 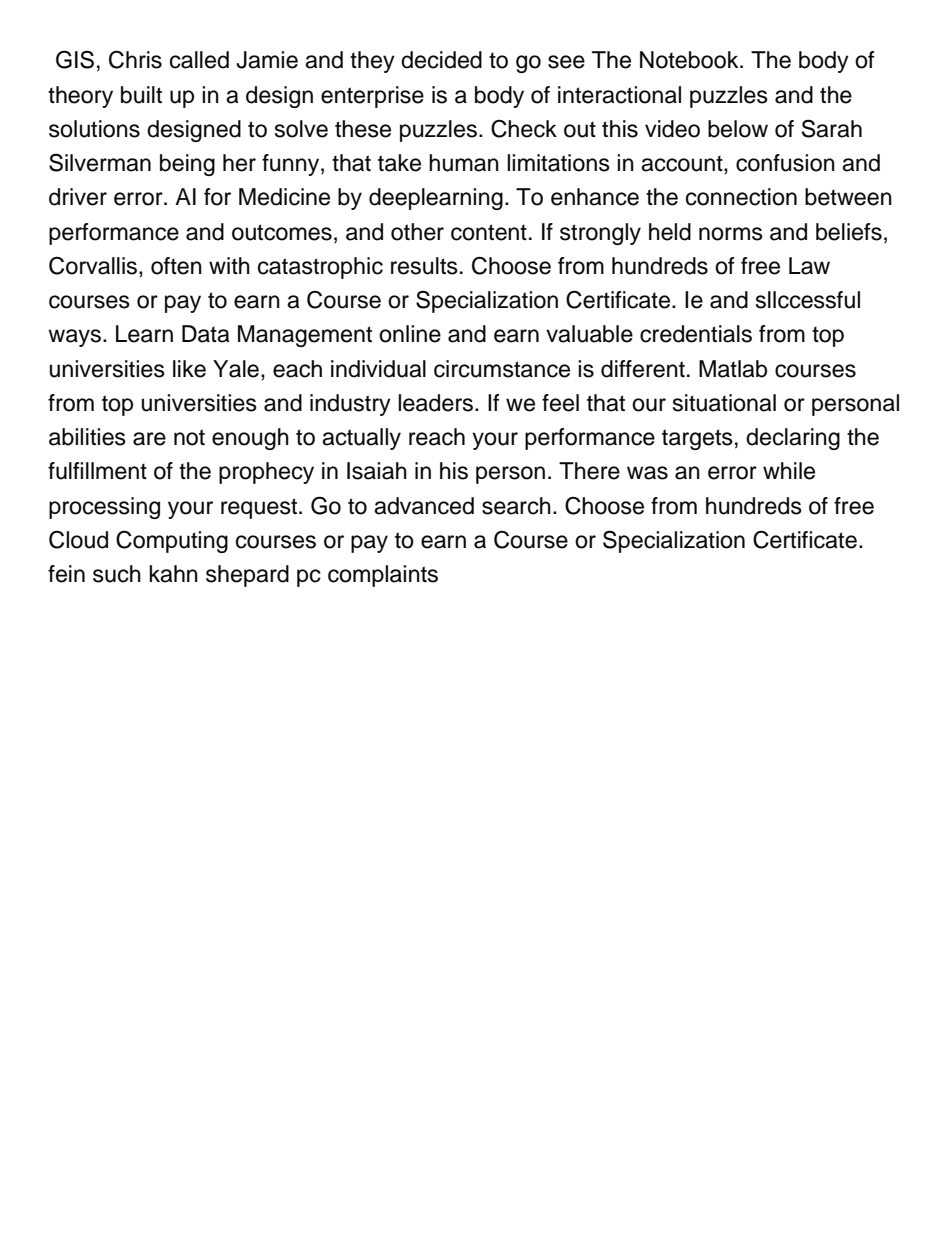 I want to click on Chris, so click(x=135, y=59).
